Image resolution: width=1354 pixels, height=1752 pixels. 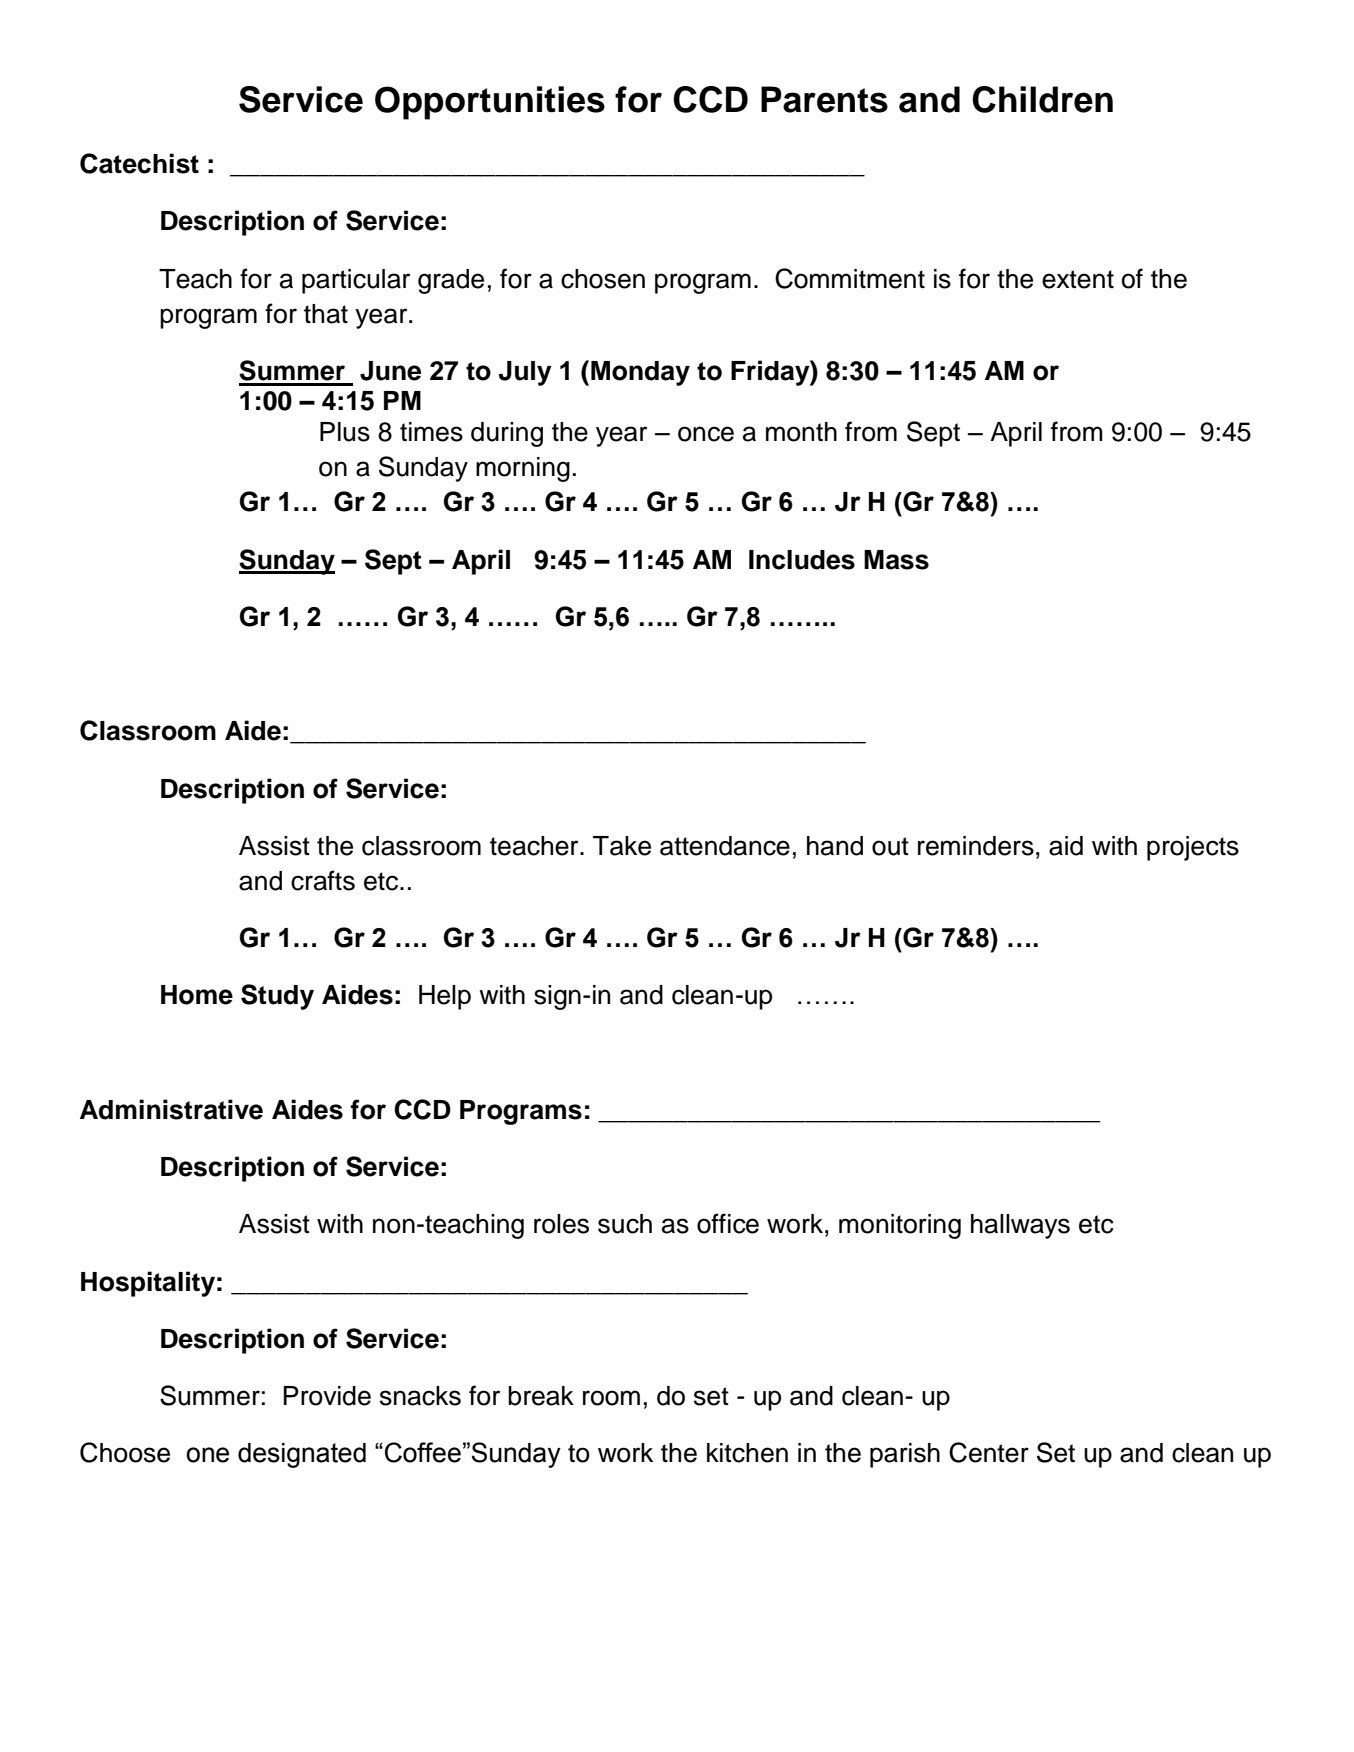 I want to click on Monday, so click(x=640, y=373).
